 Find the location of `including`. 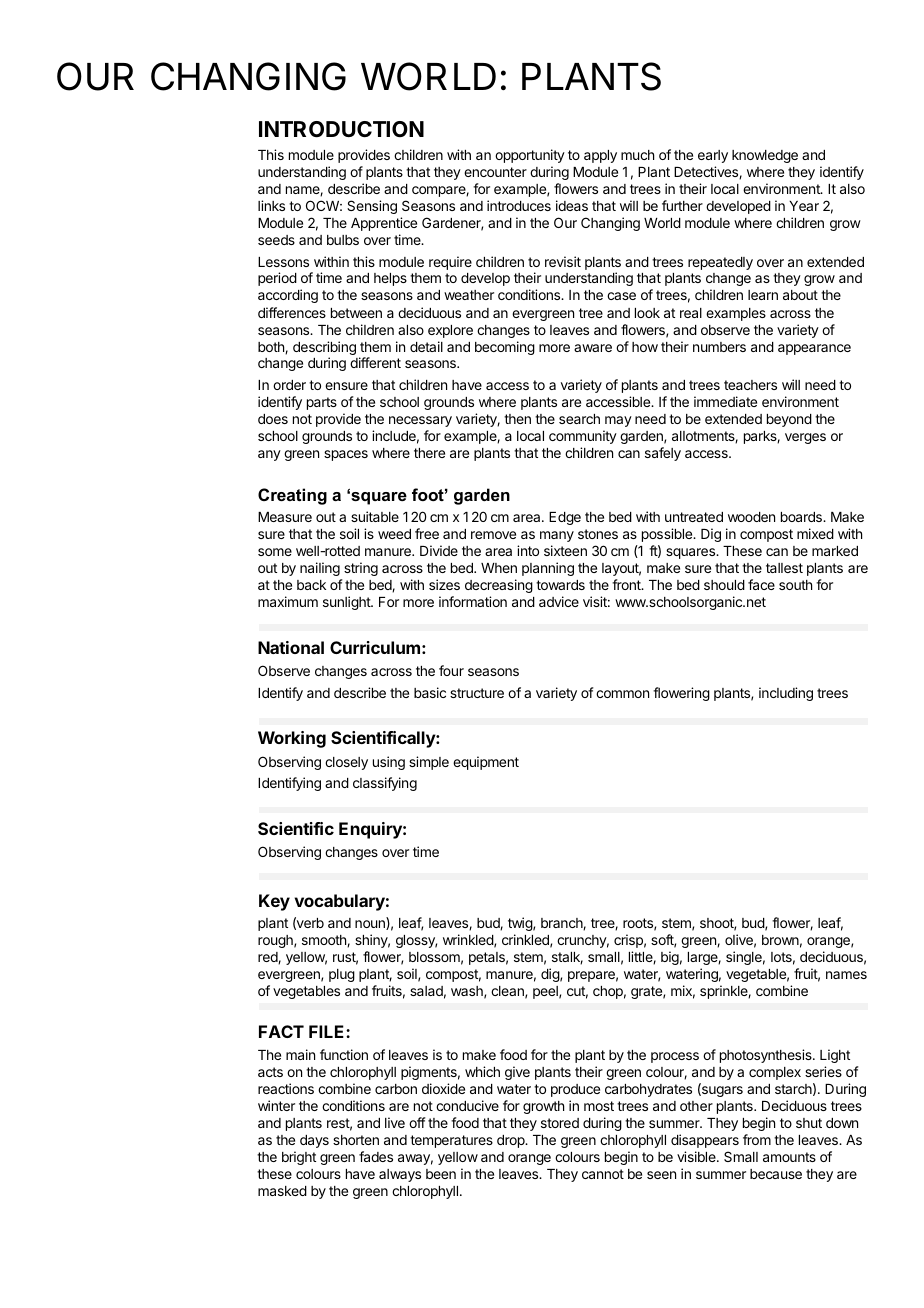

including is located at coordinates (786, 694).
